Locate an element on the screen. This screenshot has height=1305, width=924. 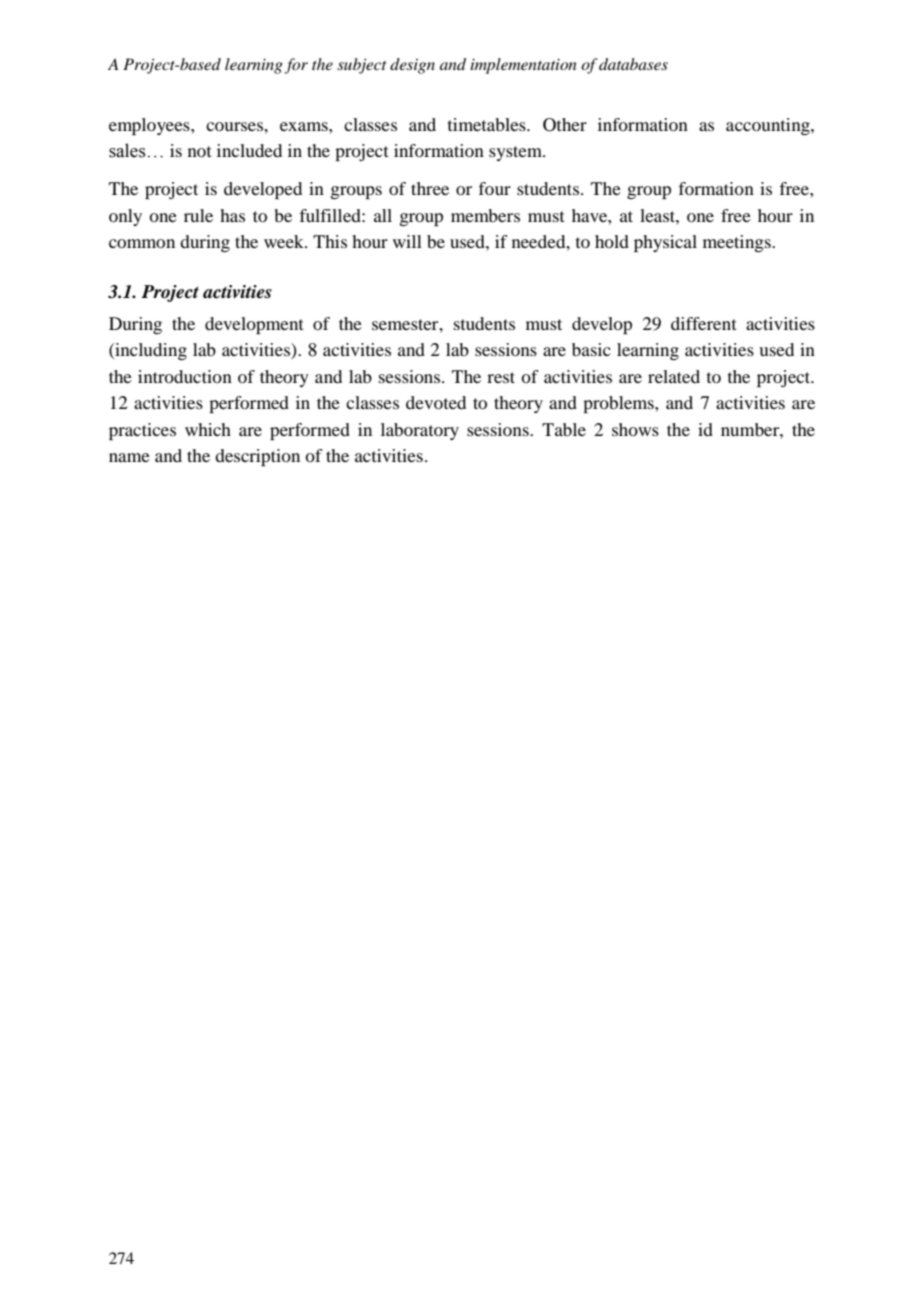
will is located at coordinates (407, 241).
